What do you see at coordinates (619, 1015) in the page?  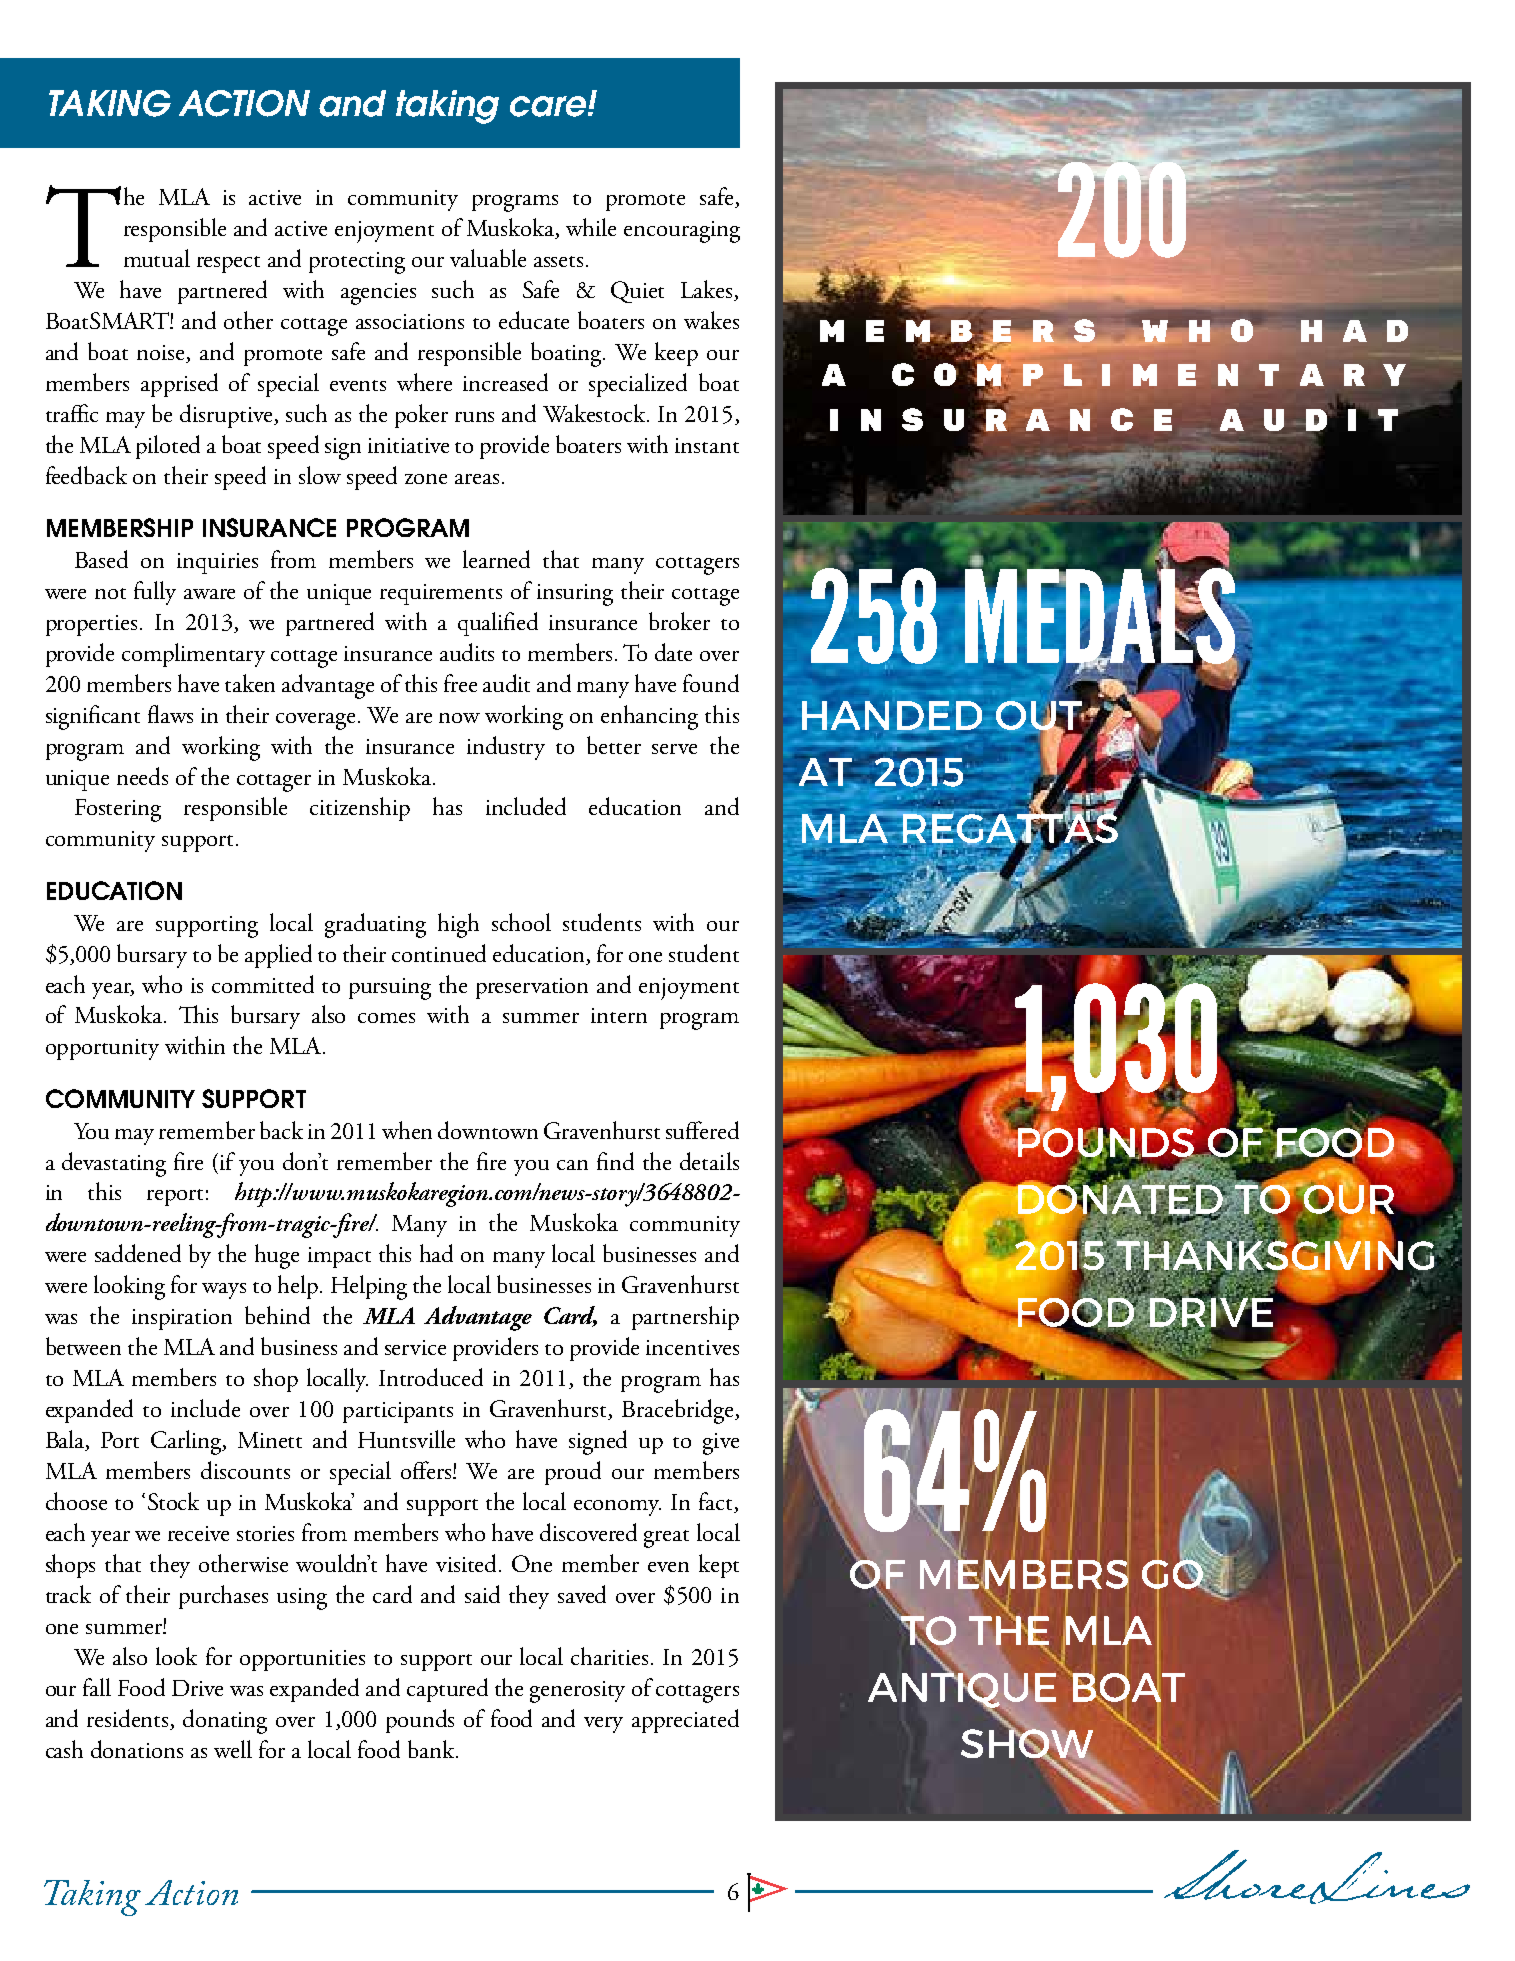 I see `intern` at bounding box center [619, 1015].
